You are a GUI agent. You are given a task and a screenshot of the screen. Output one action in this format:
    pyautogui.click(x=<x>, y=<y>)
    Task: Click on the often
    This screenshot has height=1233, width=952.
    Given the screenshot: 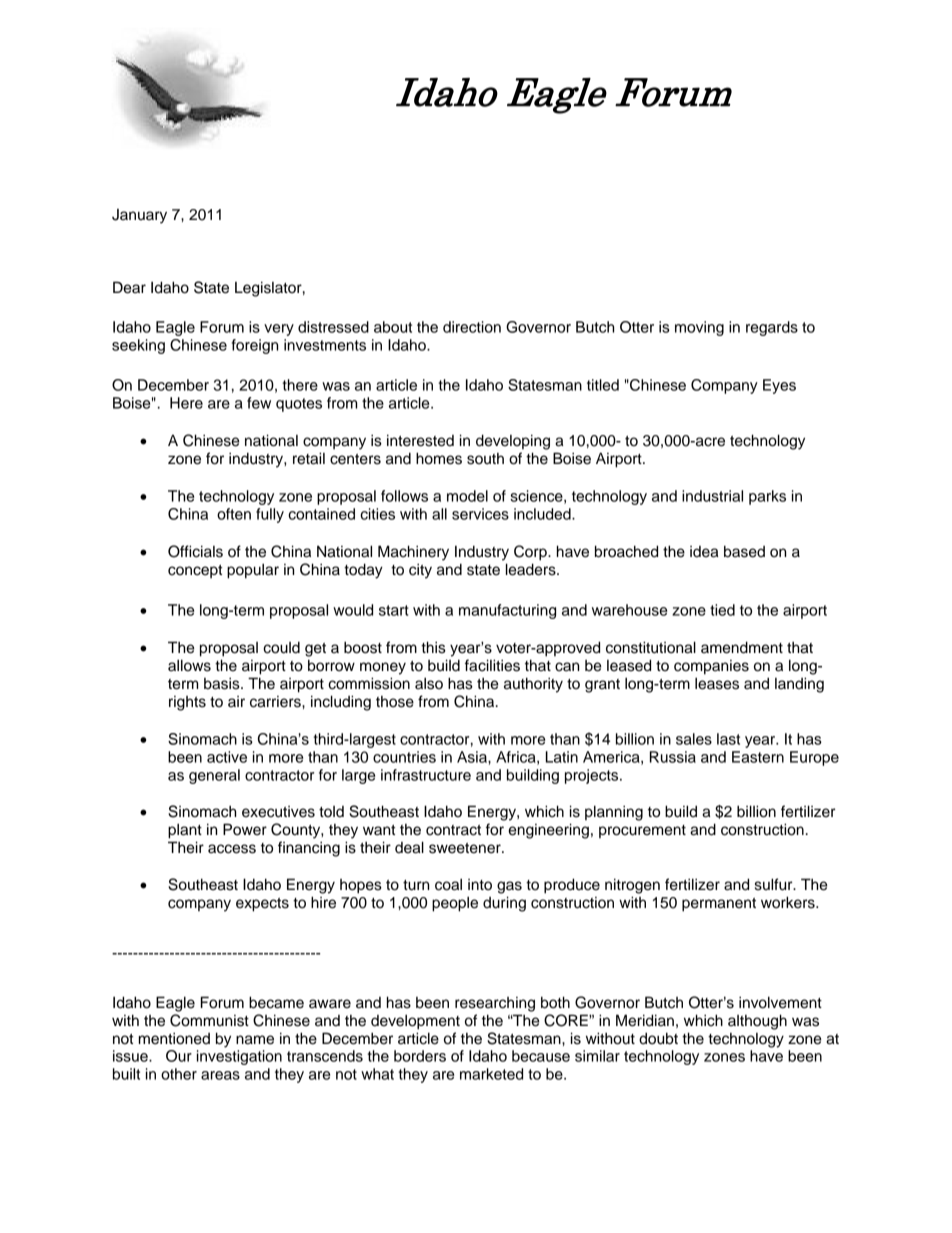 What is the action you would take?
    pyautogui.click(x=234, y=514)
